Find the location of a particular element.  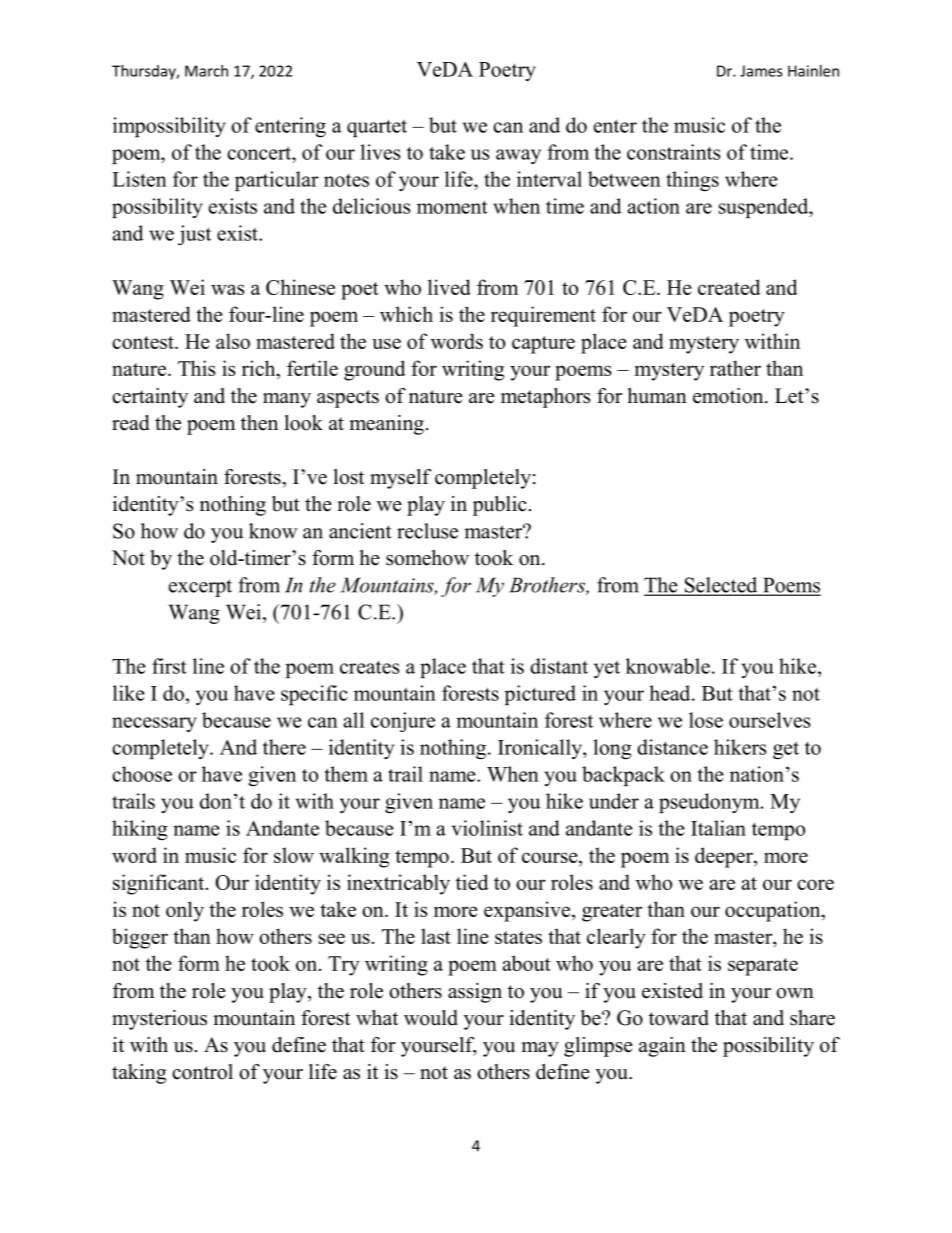

somehow is located at coordinates (427, 558).
